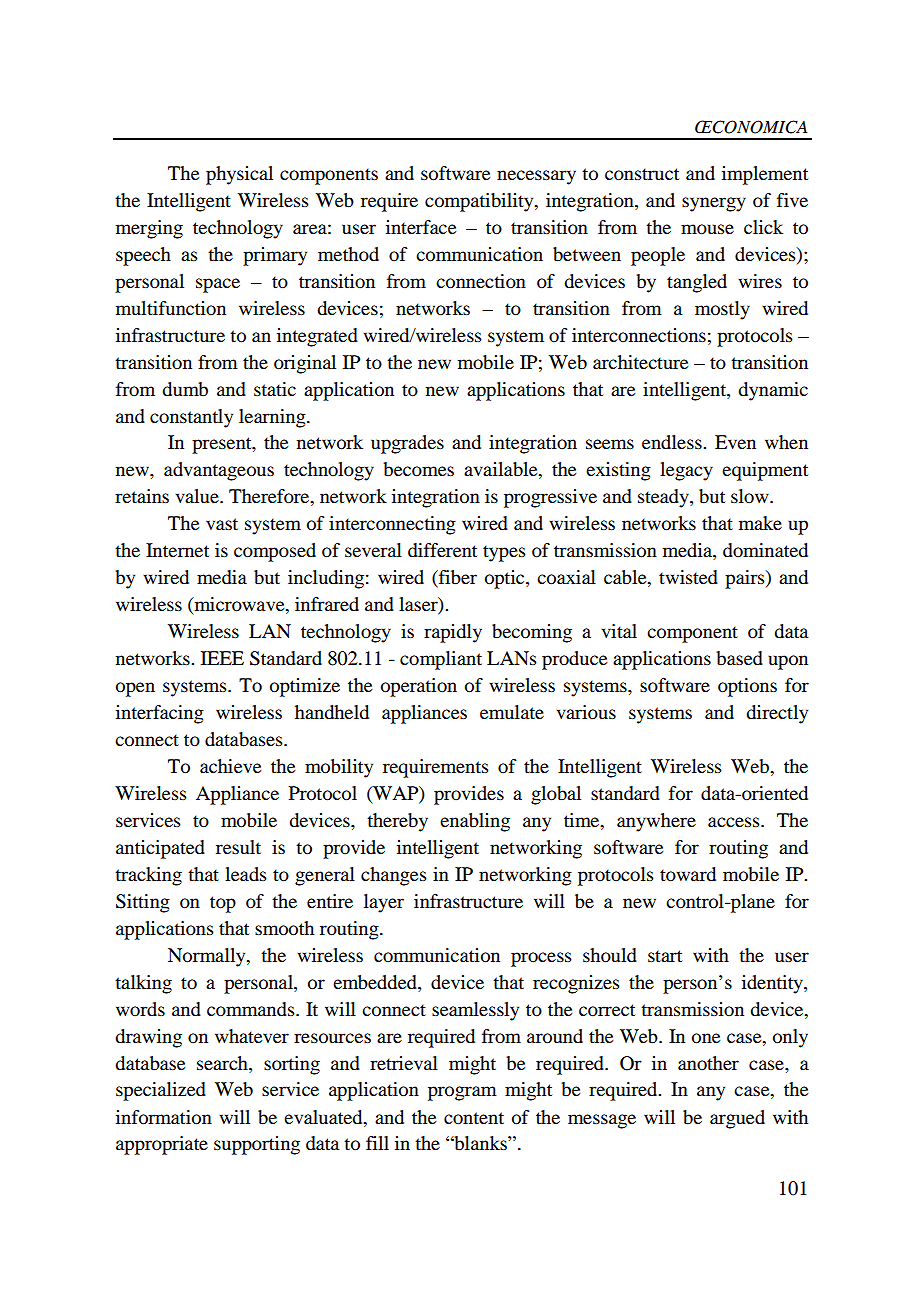 The image size is (924, 1314). Describe the element at coordinates (239, 175) in the page. I see `physical` at that location.
